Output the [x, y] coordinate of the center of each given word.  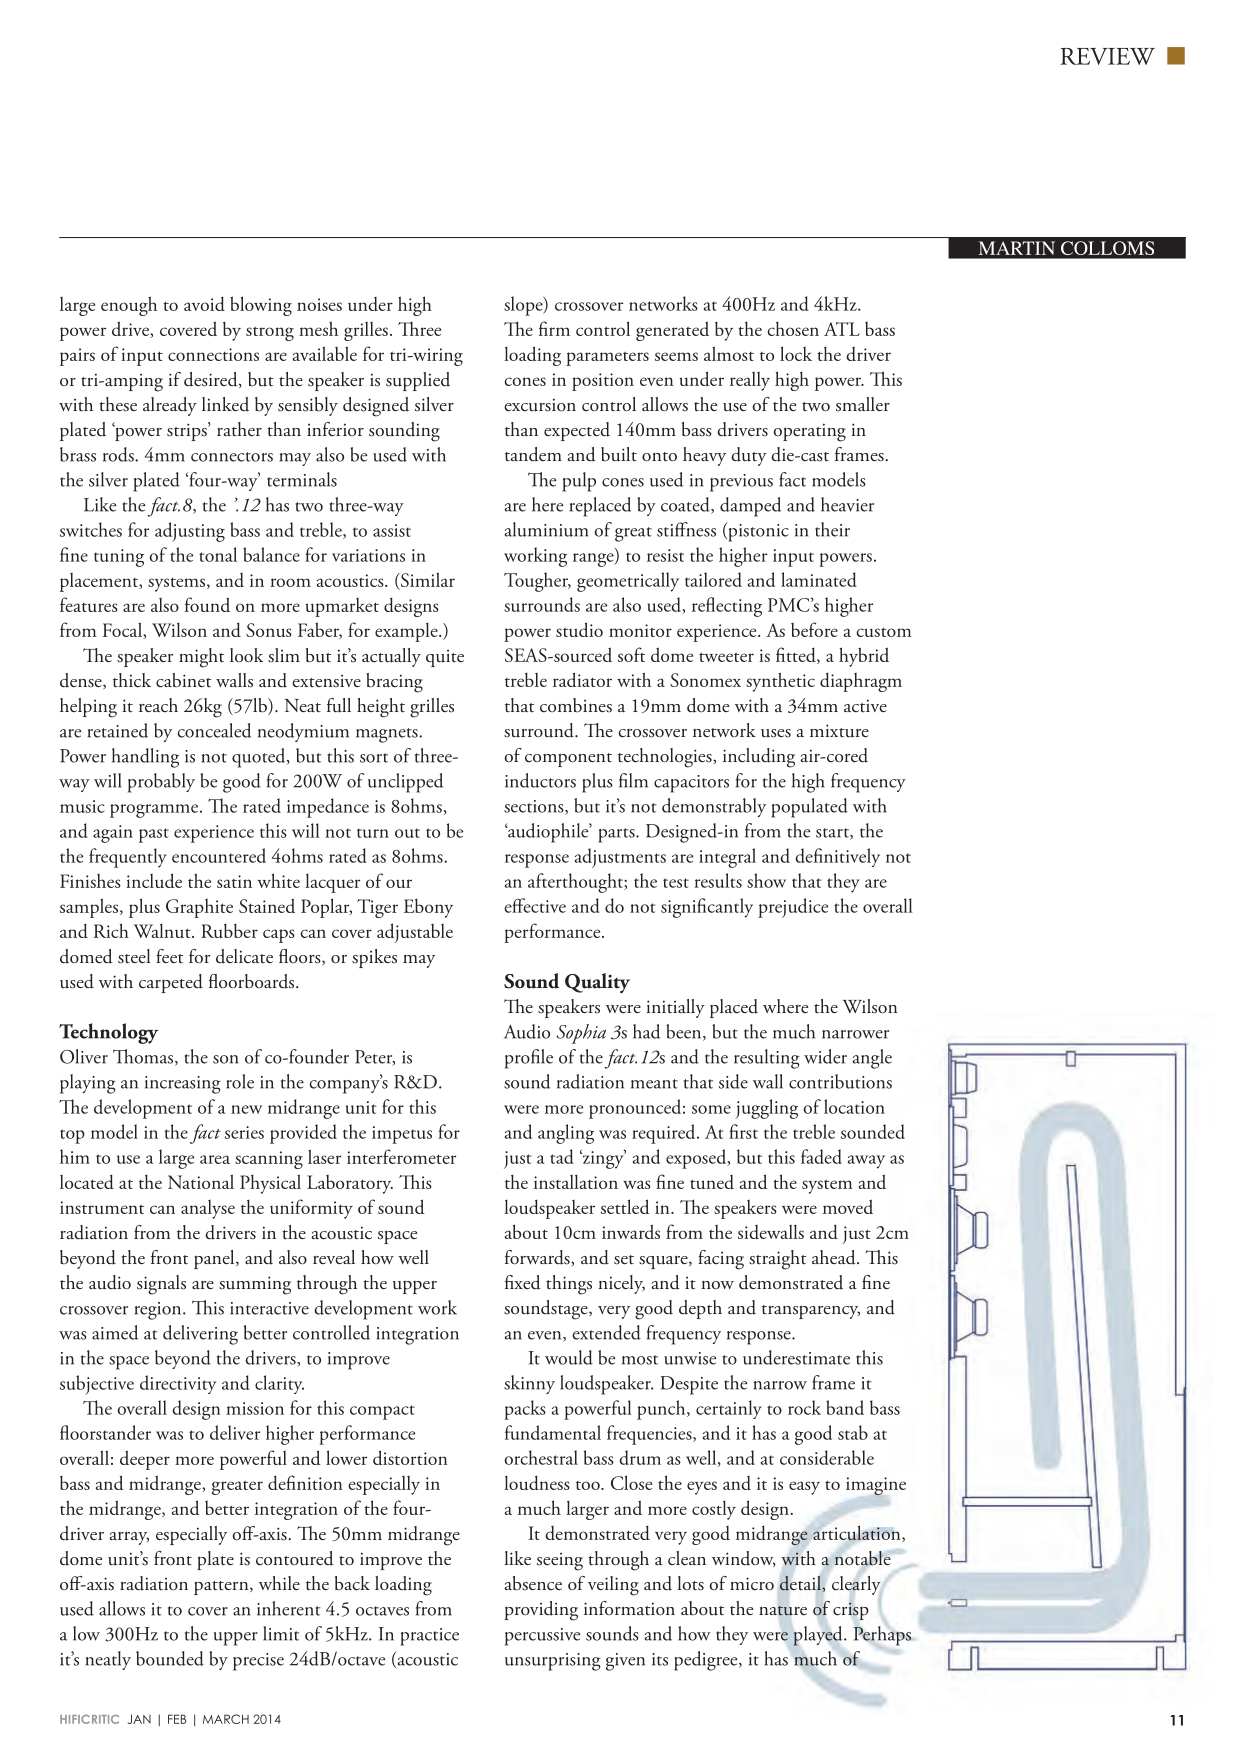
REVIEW [1107, 56]
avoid [204, 303]
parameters [607, 359]
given [625, 1662]
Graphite [199, 908]
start [833, 834]
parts [617, 835]
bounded [170, 1658]
